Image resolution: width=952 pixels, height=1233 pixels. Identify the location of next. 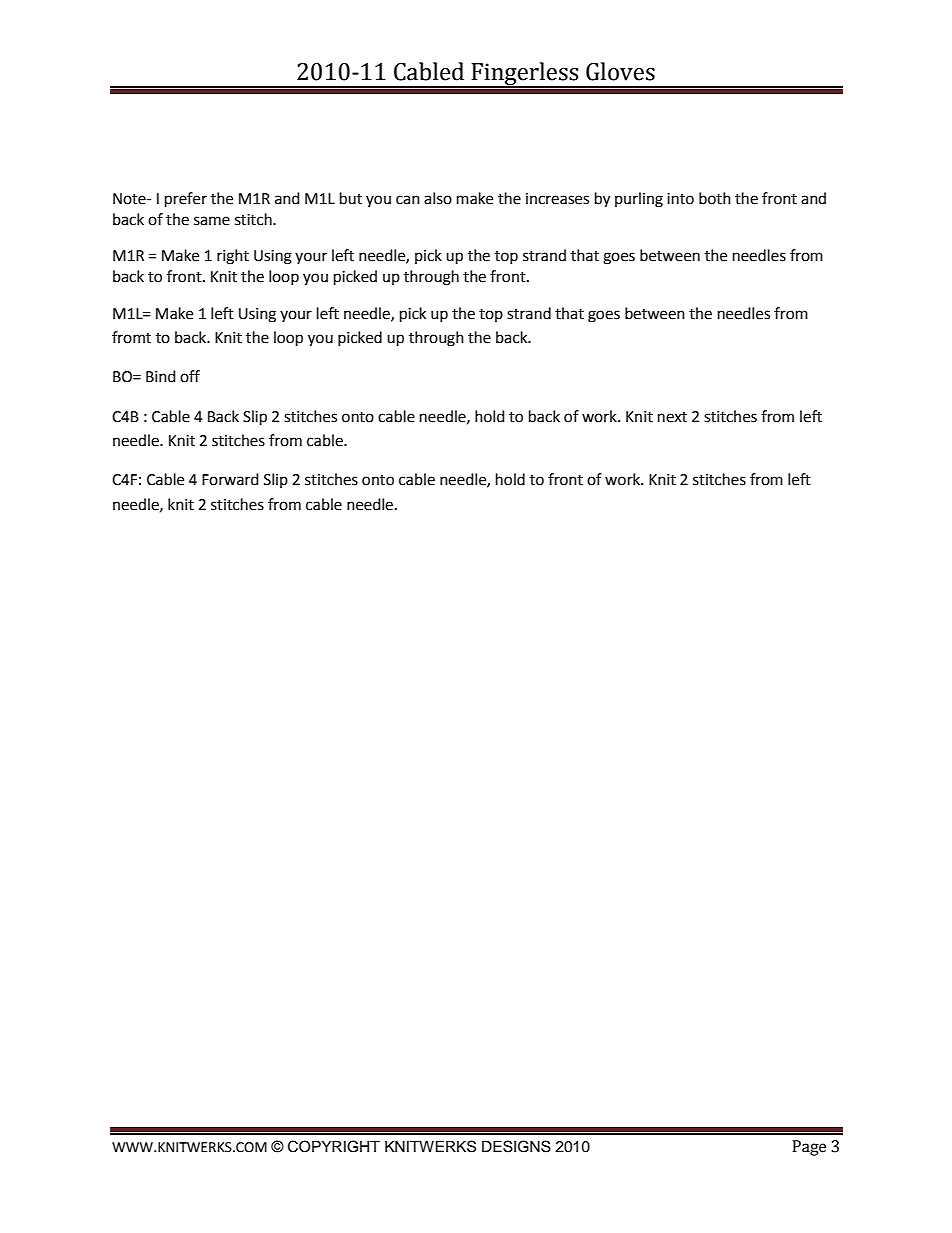
(672, 417).
